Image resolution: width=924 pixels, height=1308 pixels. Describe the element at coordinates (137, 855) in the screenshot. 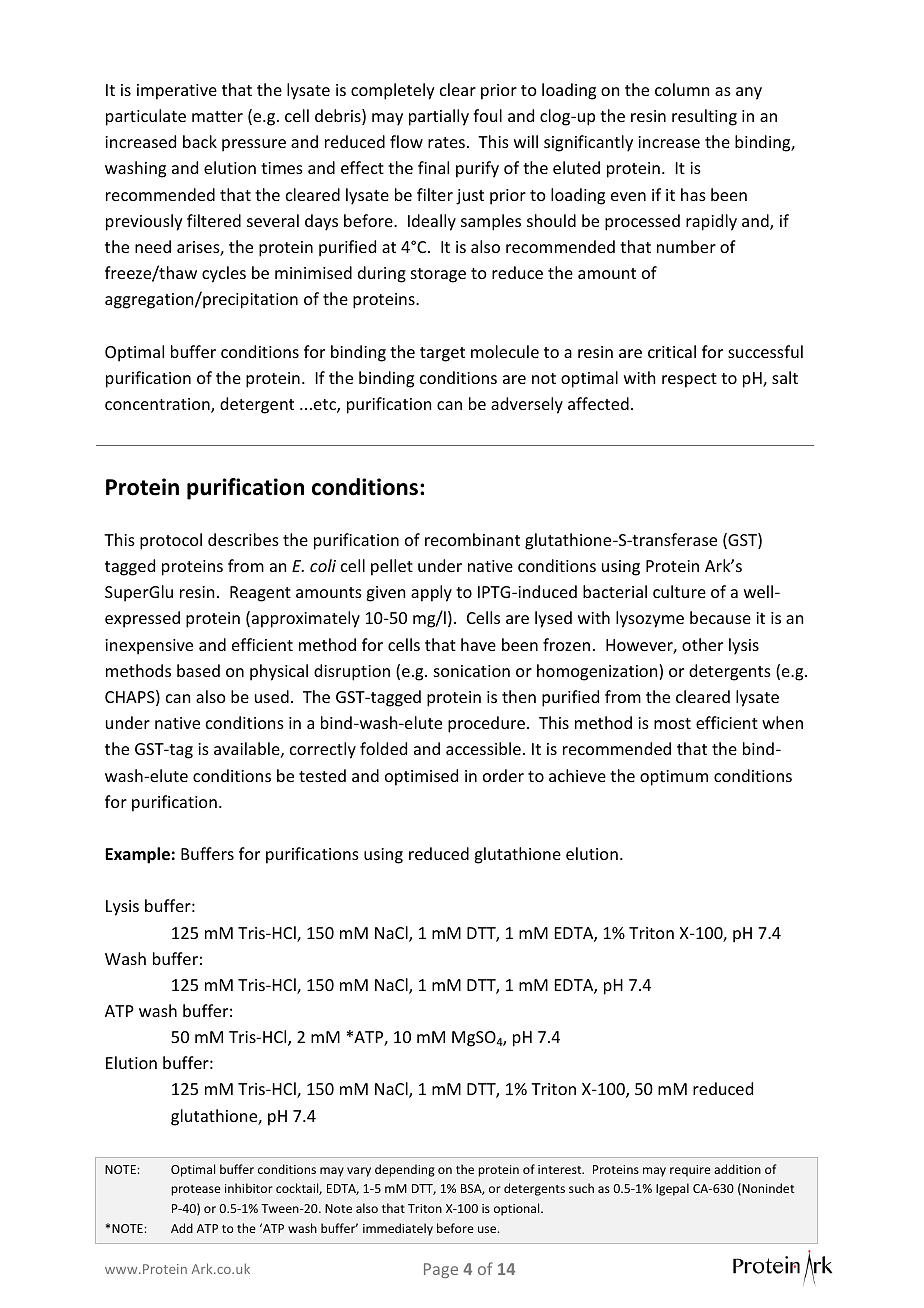

I see `Example` at that location.
